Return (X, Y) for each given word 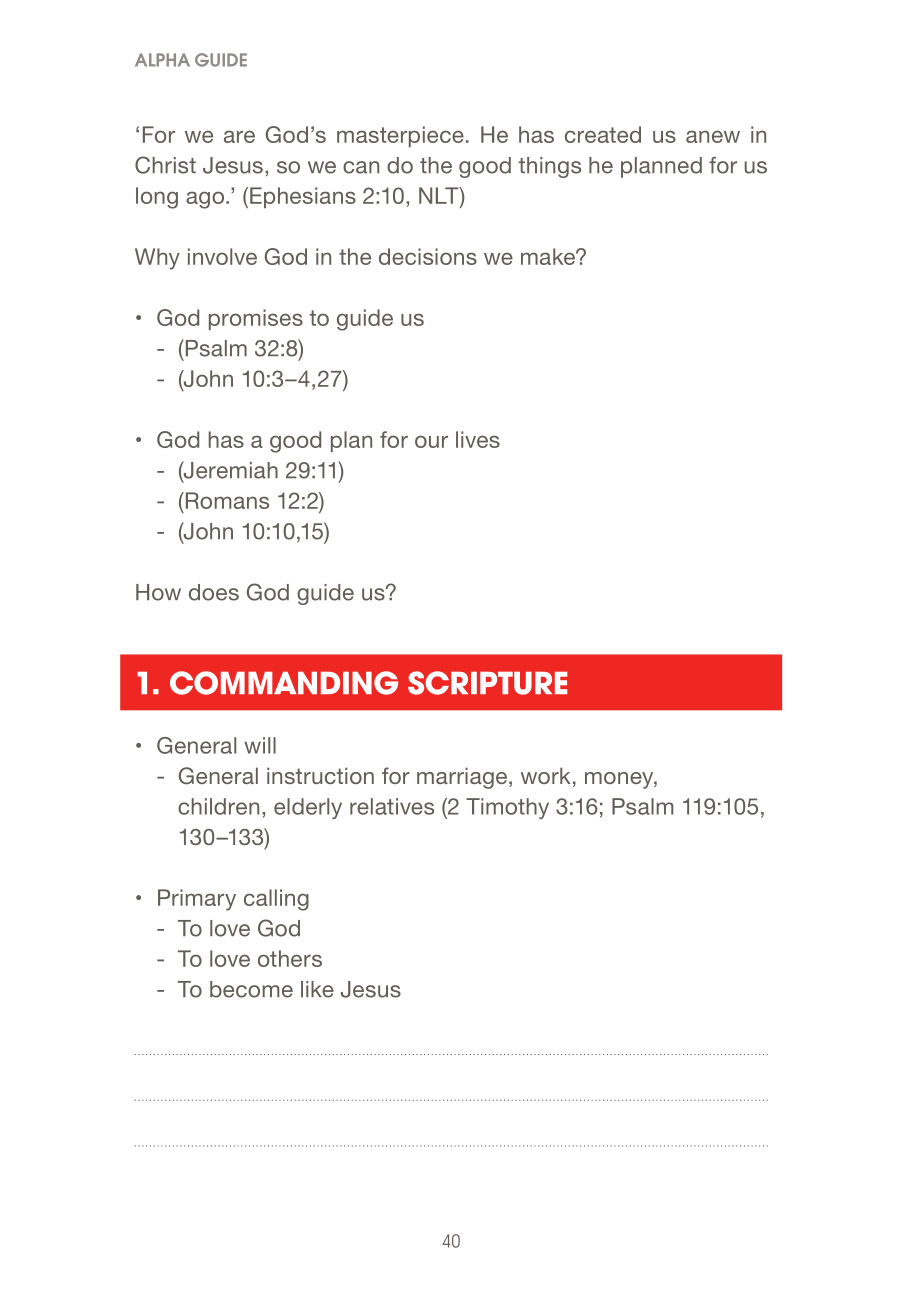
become (251, 989)
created (603, 134)
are (239, 136)
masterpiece (400, 136)
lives (478, 439)
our (431, 441)
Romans (226, 500)
